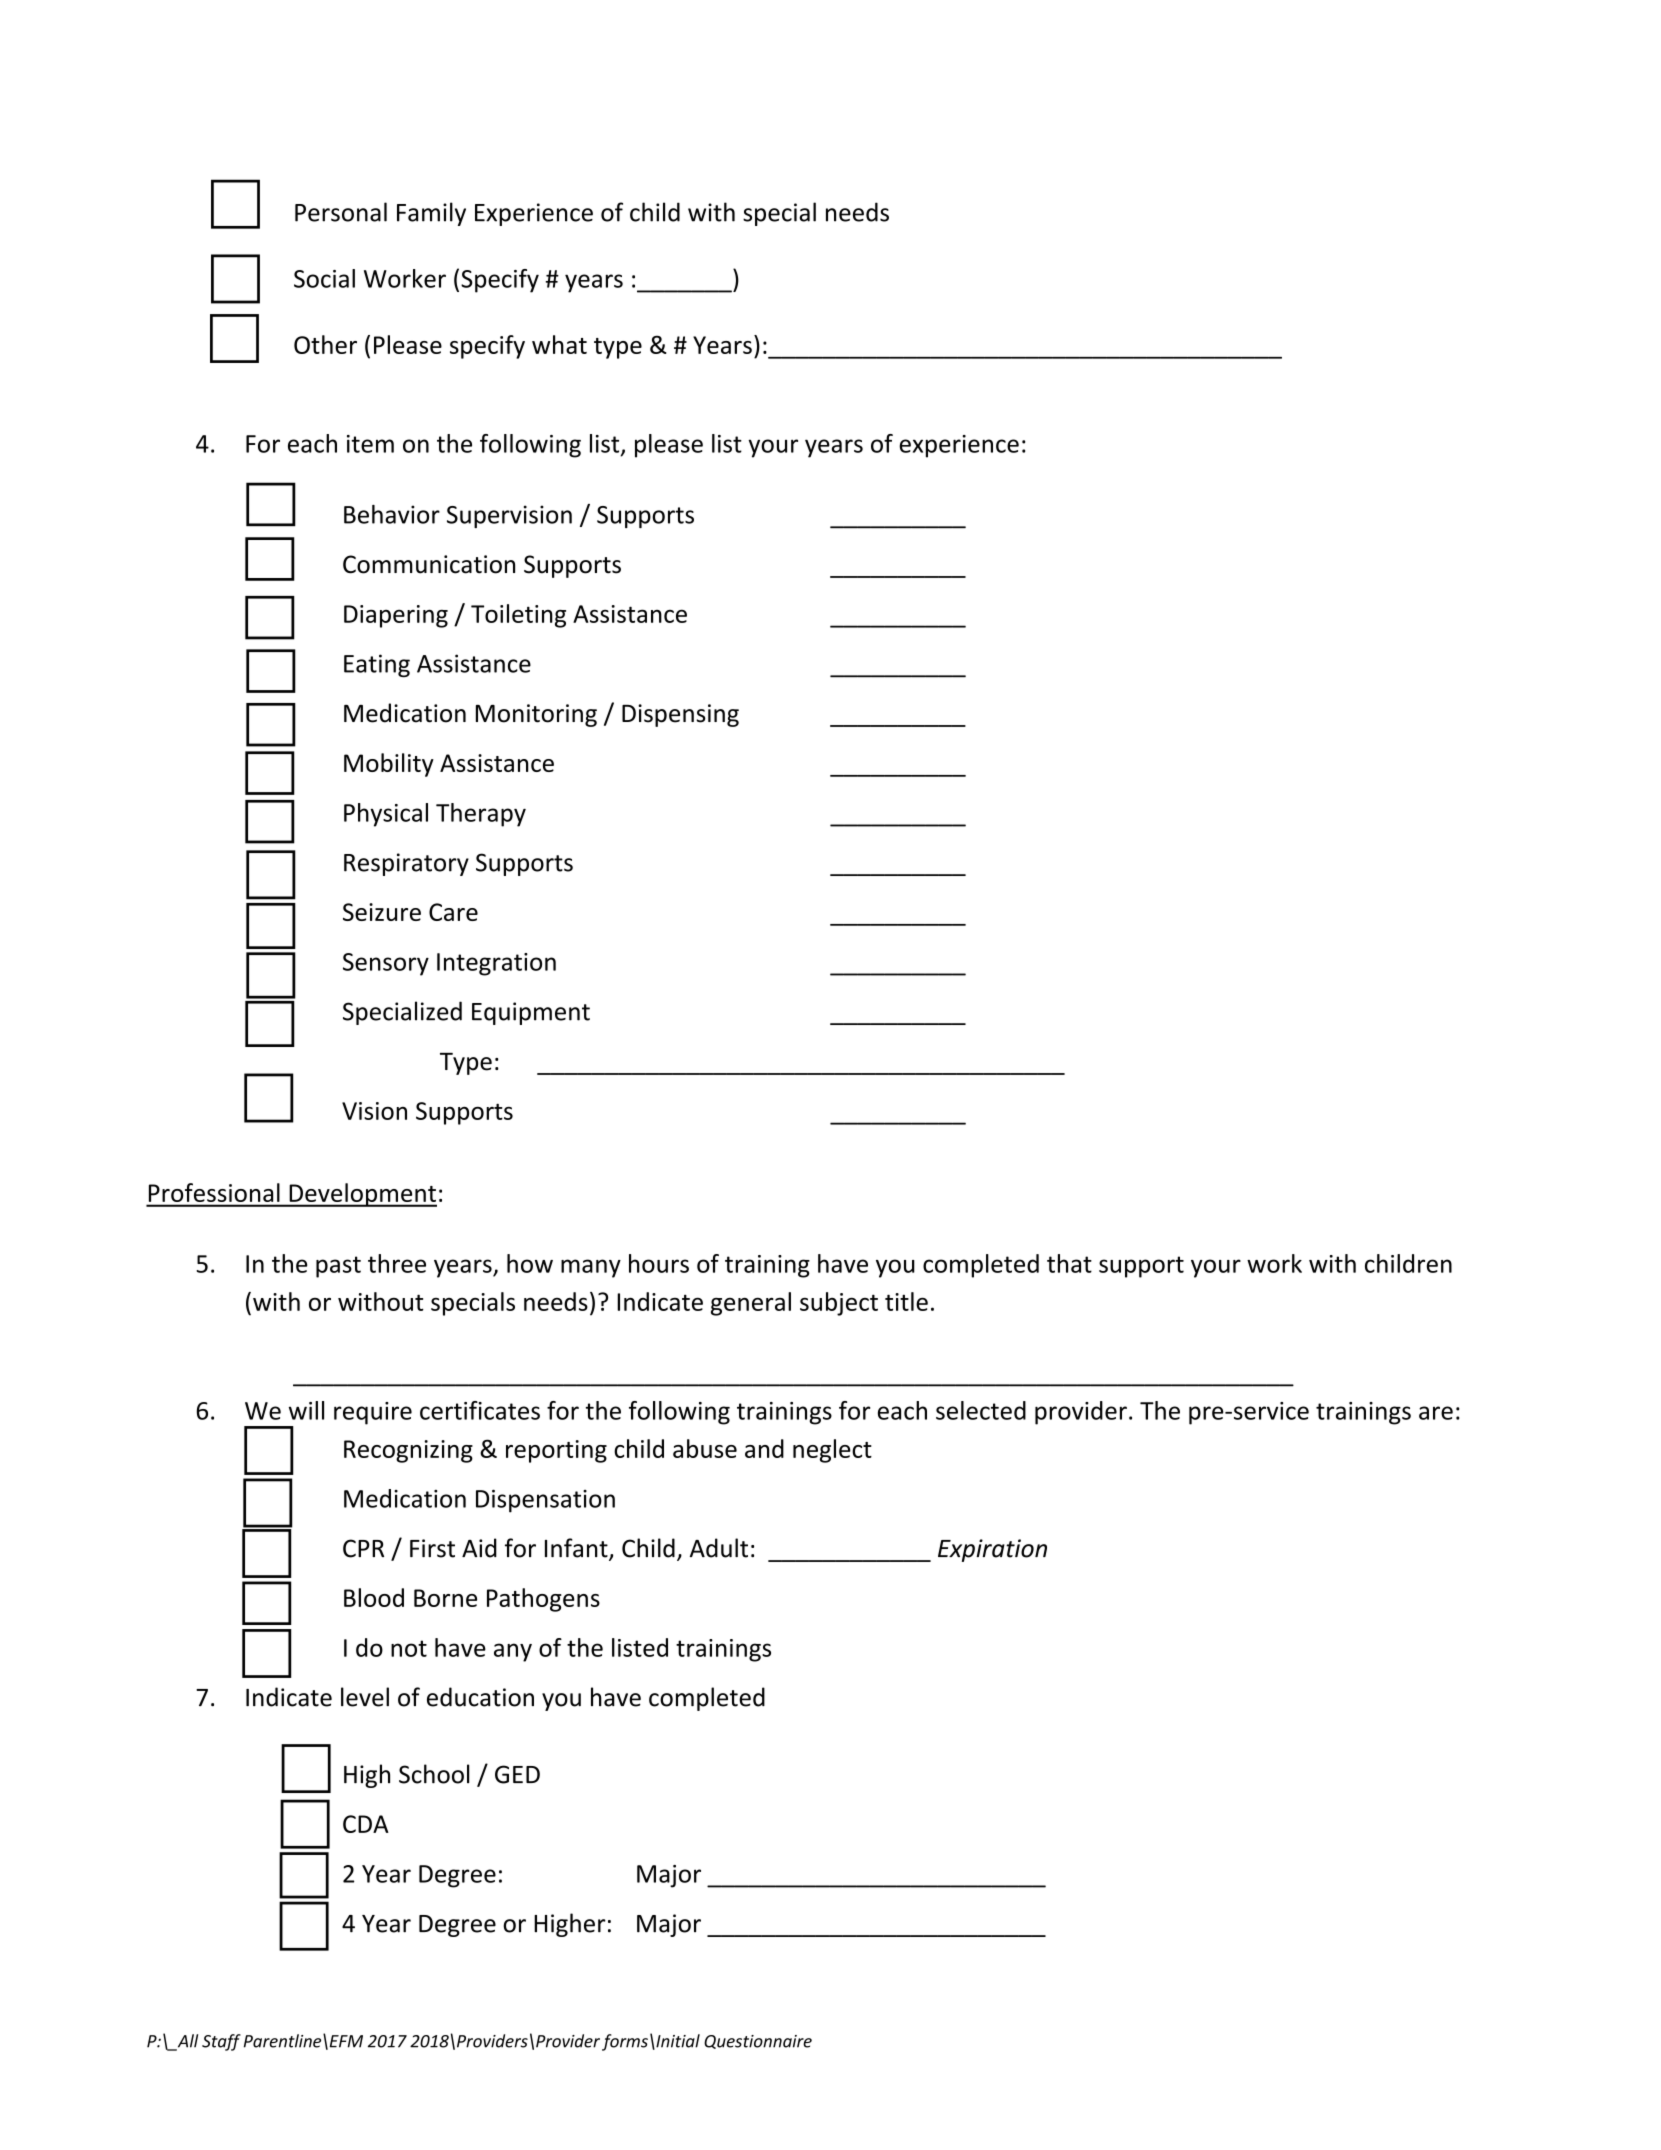 The image size is (1661, 2150). Describe the element at coordinates (577, 1549) in the image. I see `Infant` at that location.
